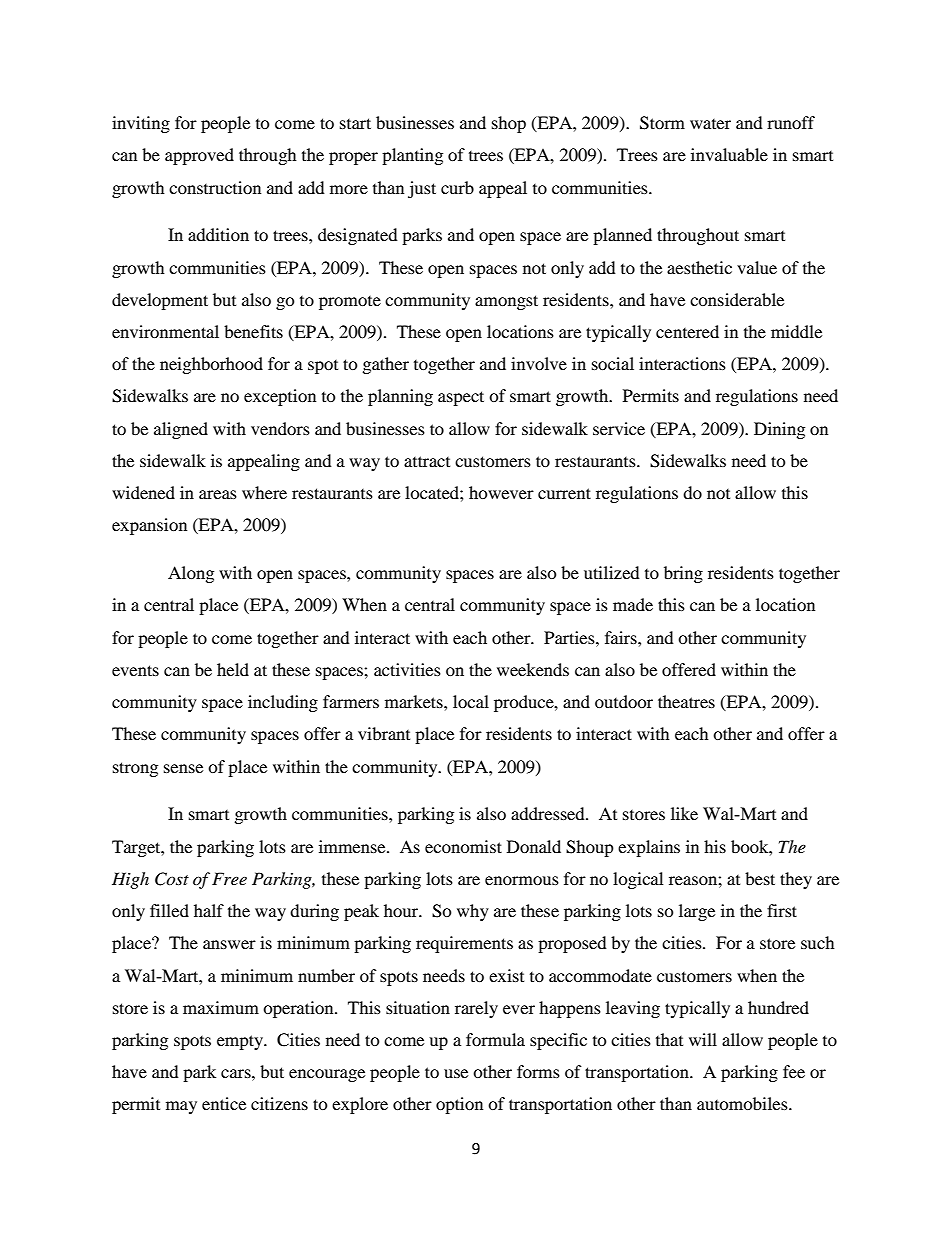  Describe the element at coordinates (760, 878) in the screenshot. I see `best` at that location.
